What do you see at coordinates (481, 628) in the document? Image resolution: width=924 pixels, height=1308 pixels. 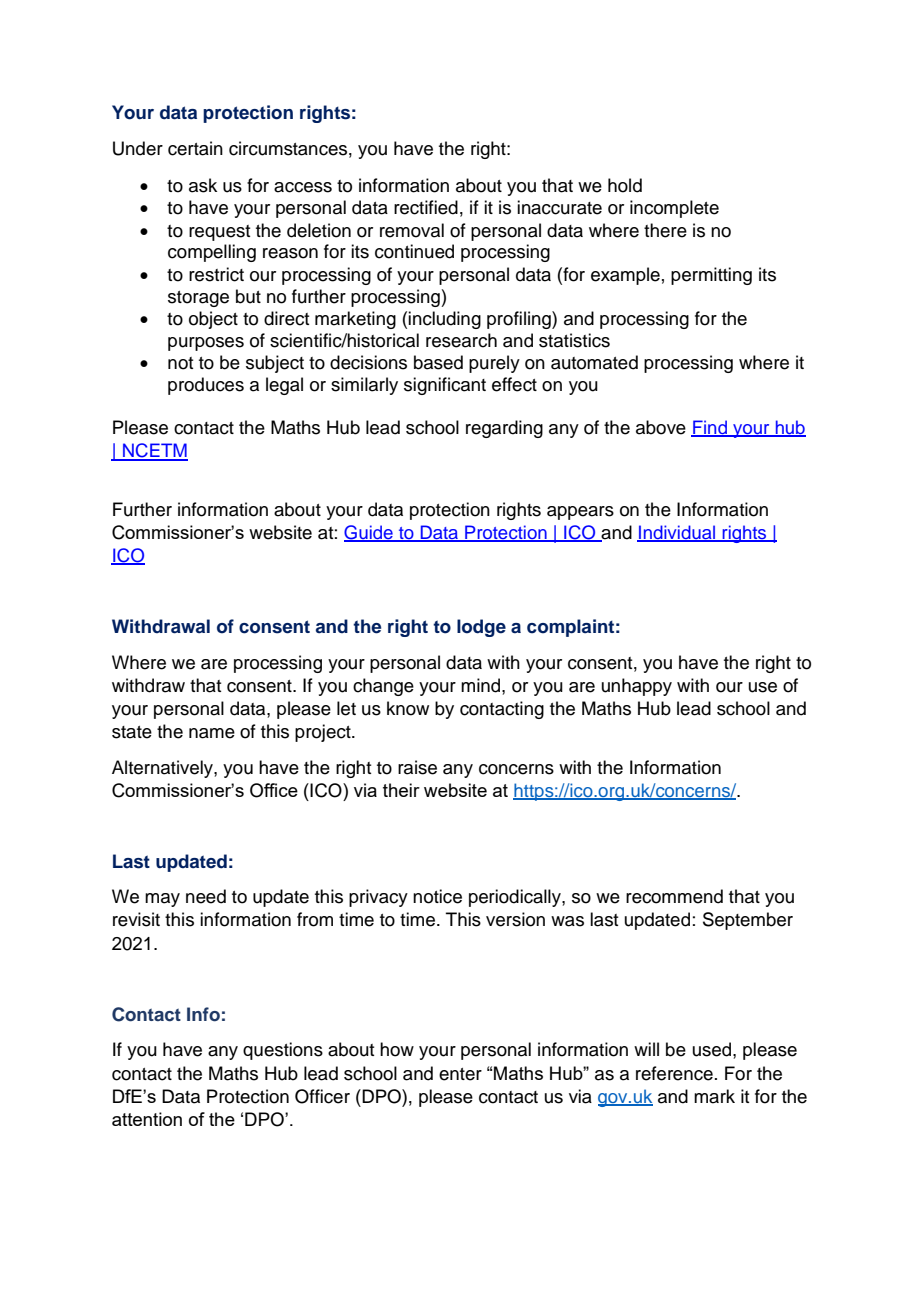 I see `lodge` at bounding box center [481, 628].
